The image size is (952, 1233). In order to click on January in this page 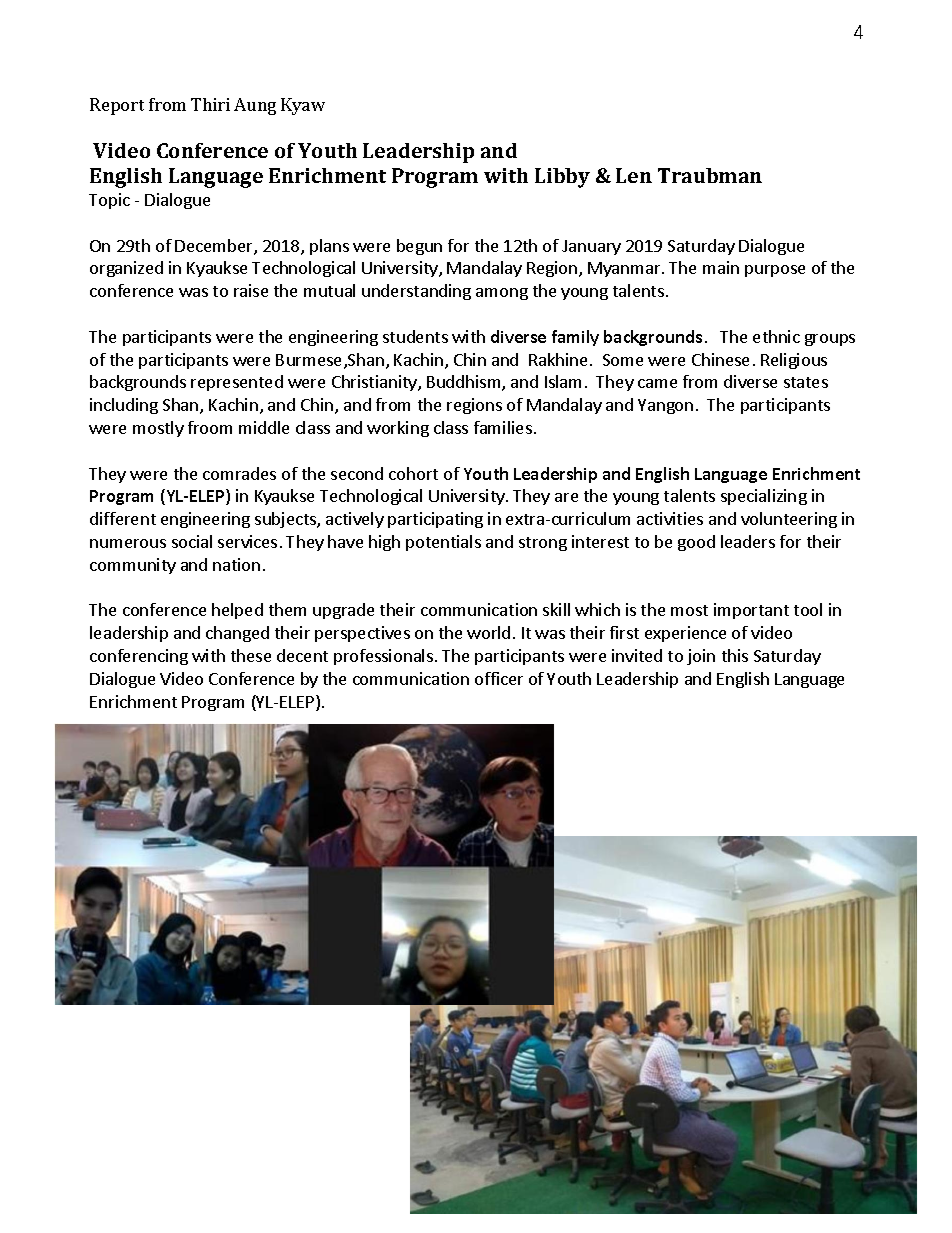, I will do `click(591, 247)`.
